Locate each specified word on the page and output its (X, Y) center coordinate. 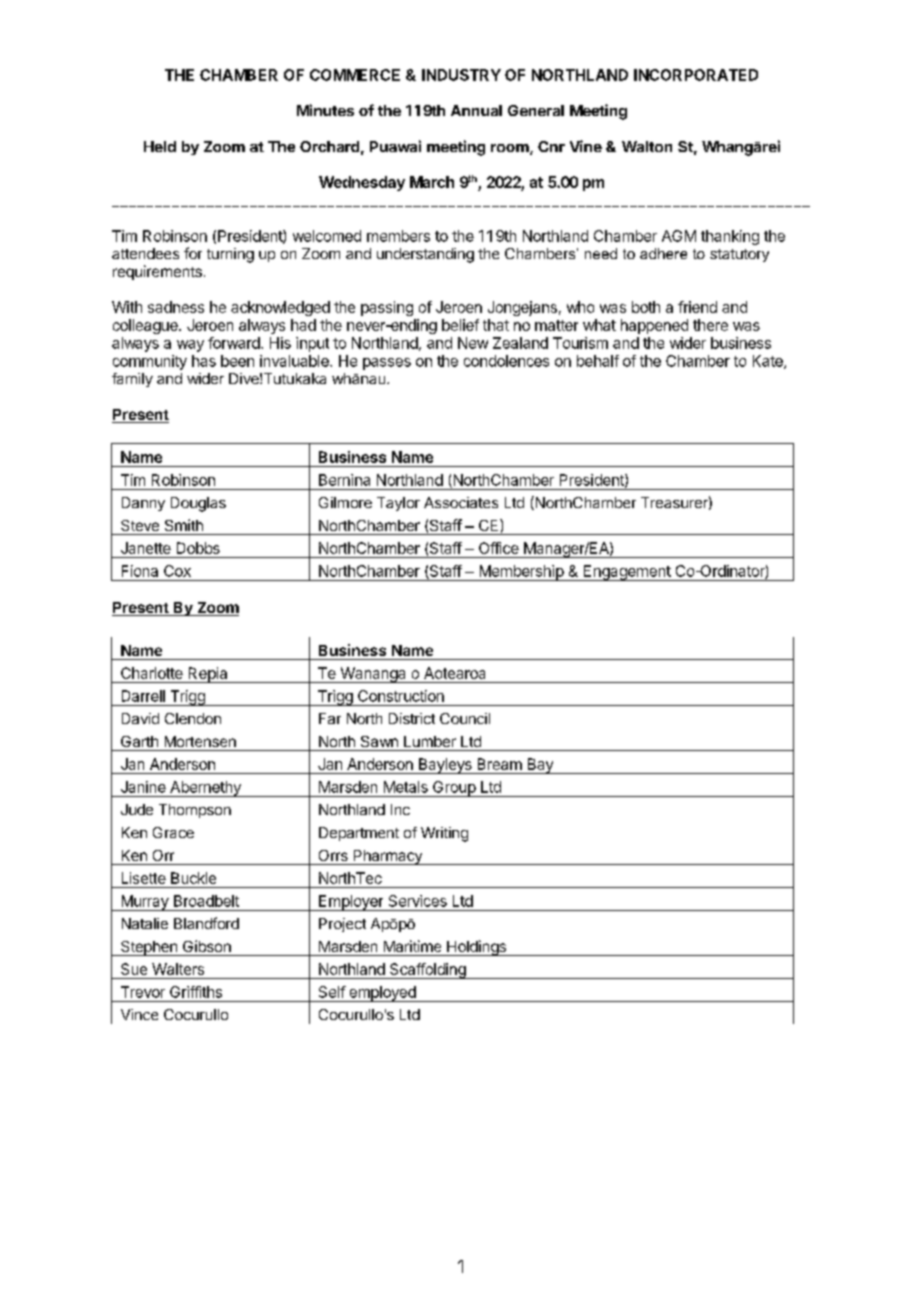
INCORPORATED (696, 75)
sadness (176, 307)
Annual (476, 110)
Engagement (626, 573)
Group (454, 789)
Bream (500, 764)
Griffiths (196, 992)
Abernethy (205, 789)
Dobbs (198, 548)
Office (499, 548)
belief (460, 325)
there (710, 325)
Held (160, 146)
